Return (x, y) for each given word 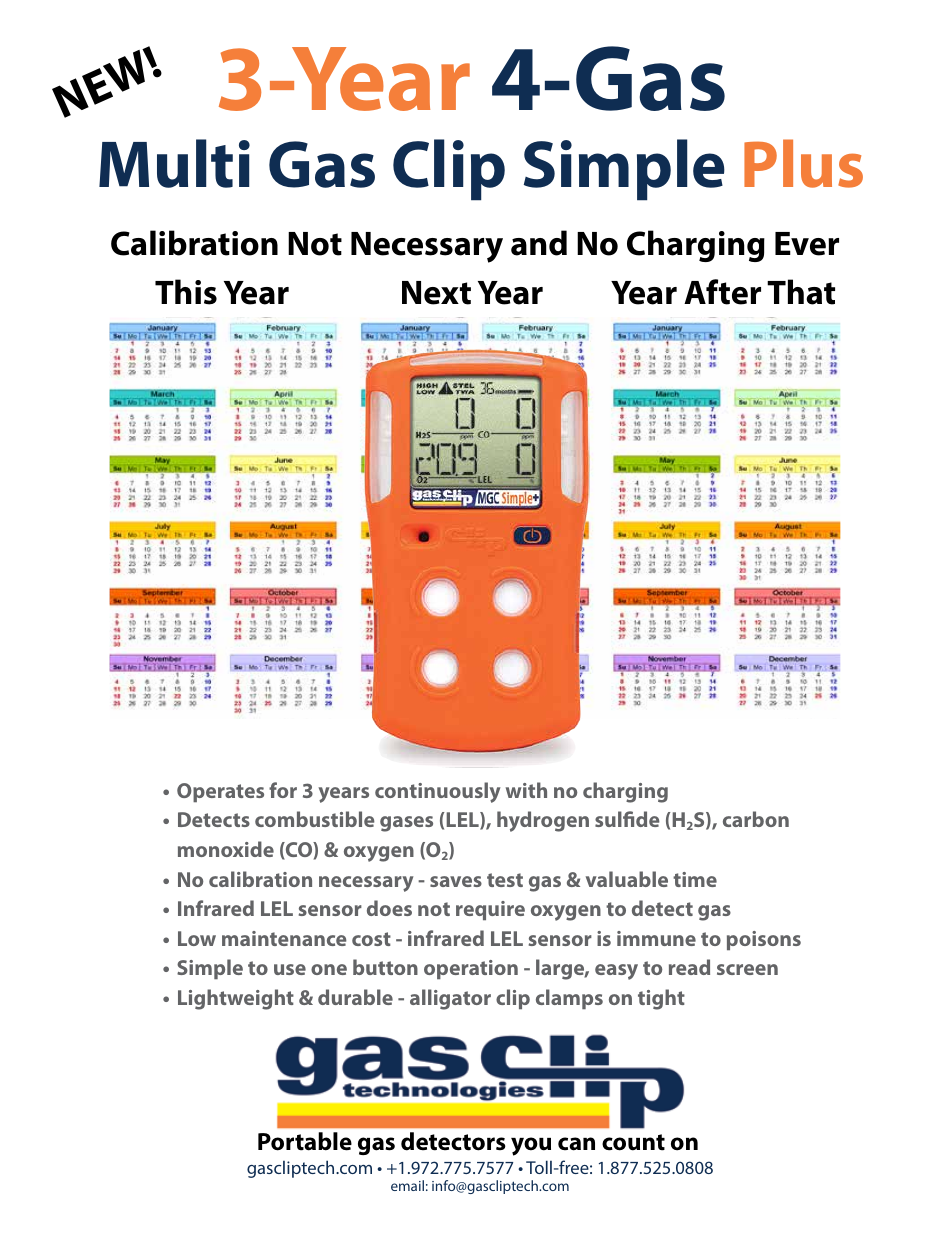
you (531, 1146)
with (526, 790)
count (633, 1142)
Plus (803, 163)
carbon (756, 819)
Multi (174, 163)
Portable (305, 1141)
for (283, 790)
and (539, 243)
